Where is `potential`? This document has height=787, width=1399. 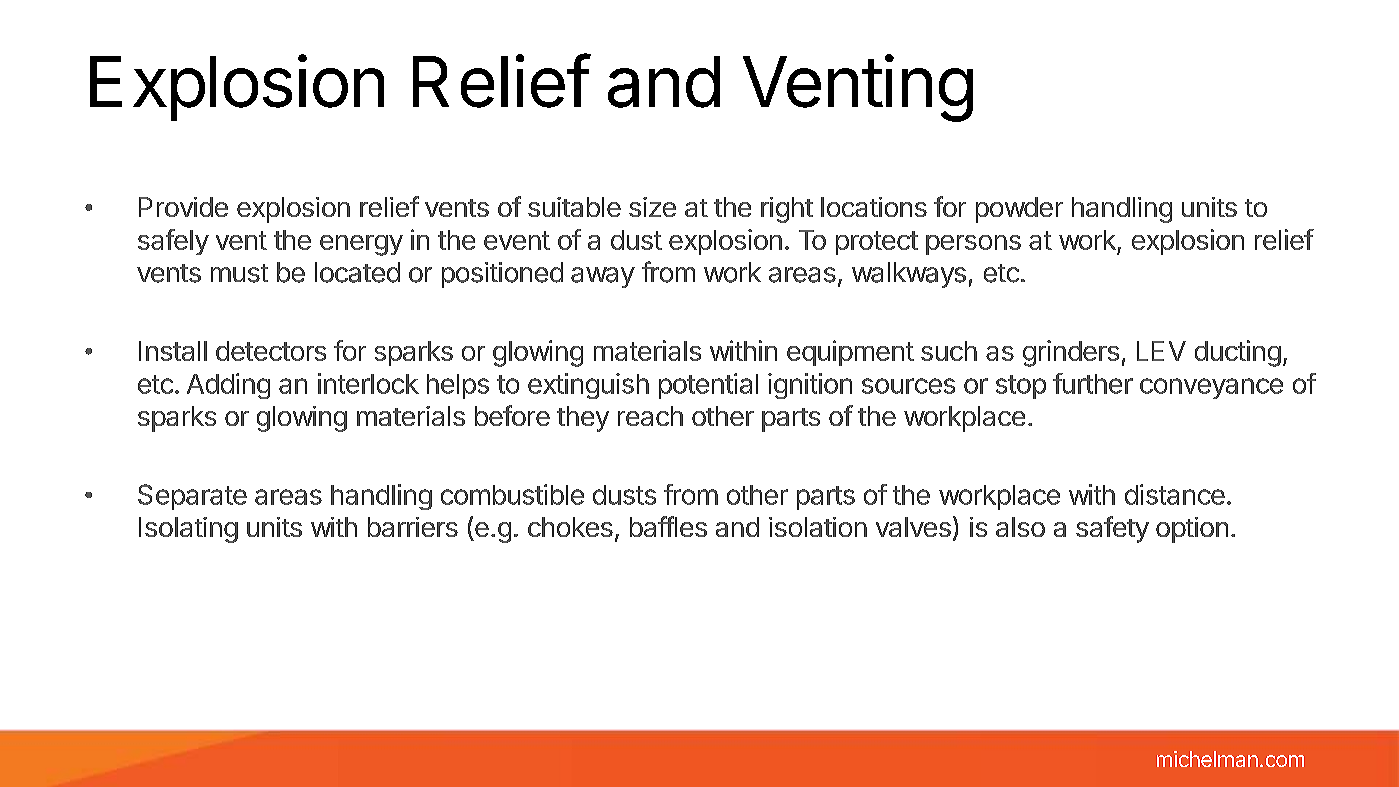 potential is located at coordinates (708, 386).
